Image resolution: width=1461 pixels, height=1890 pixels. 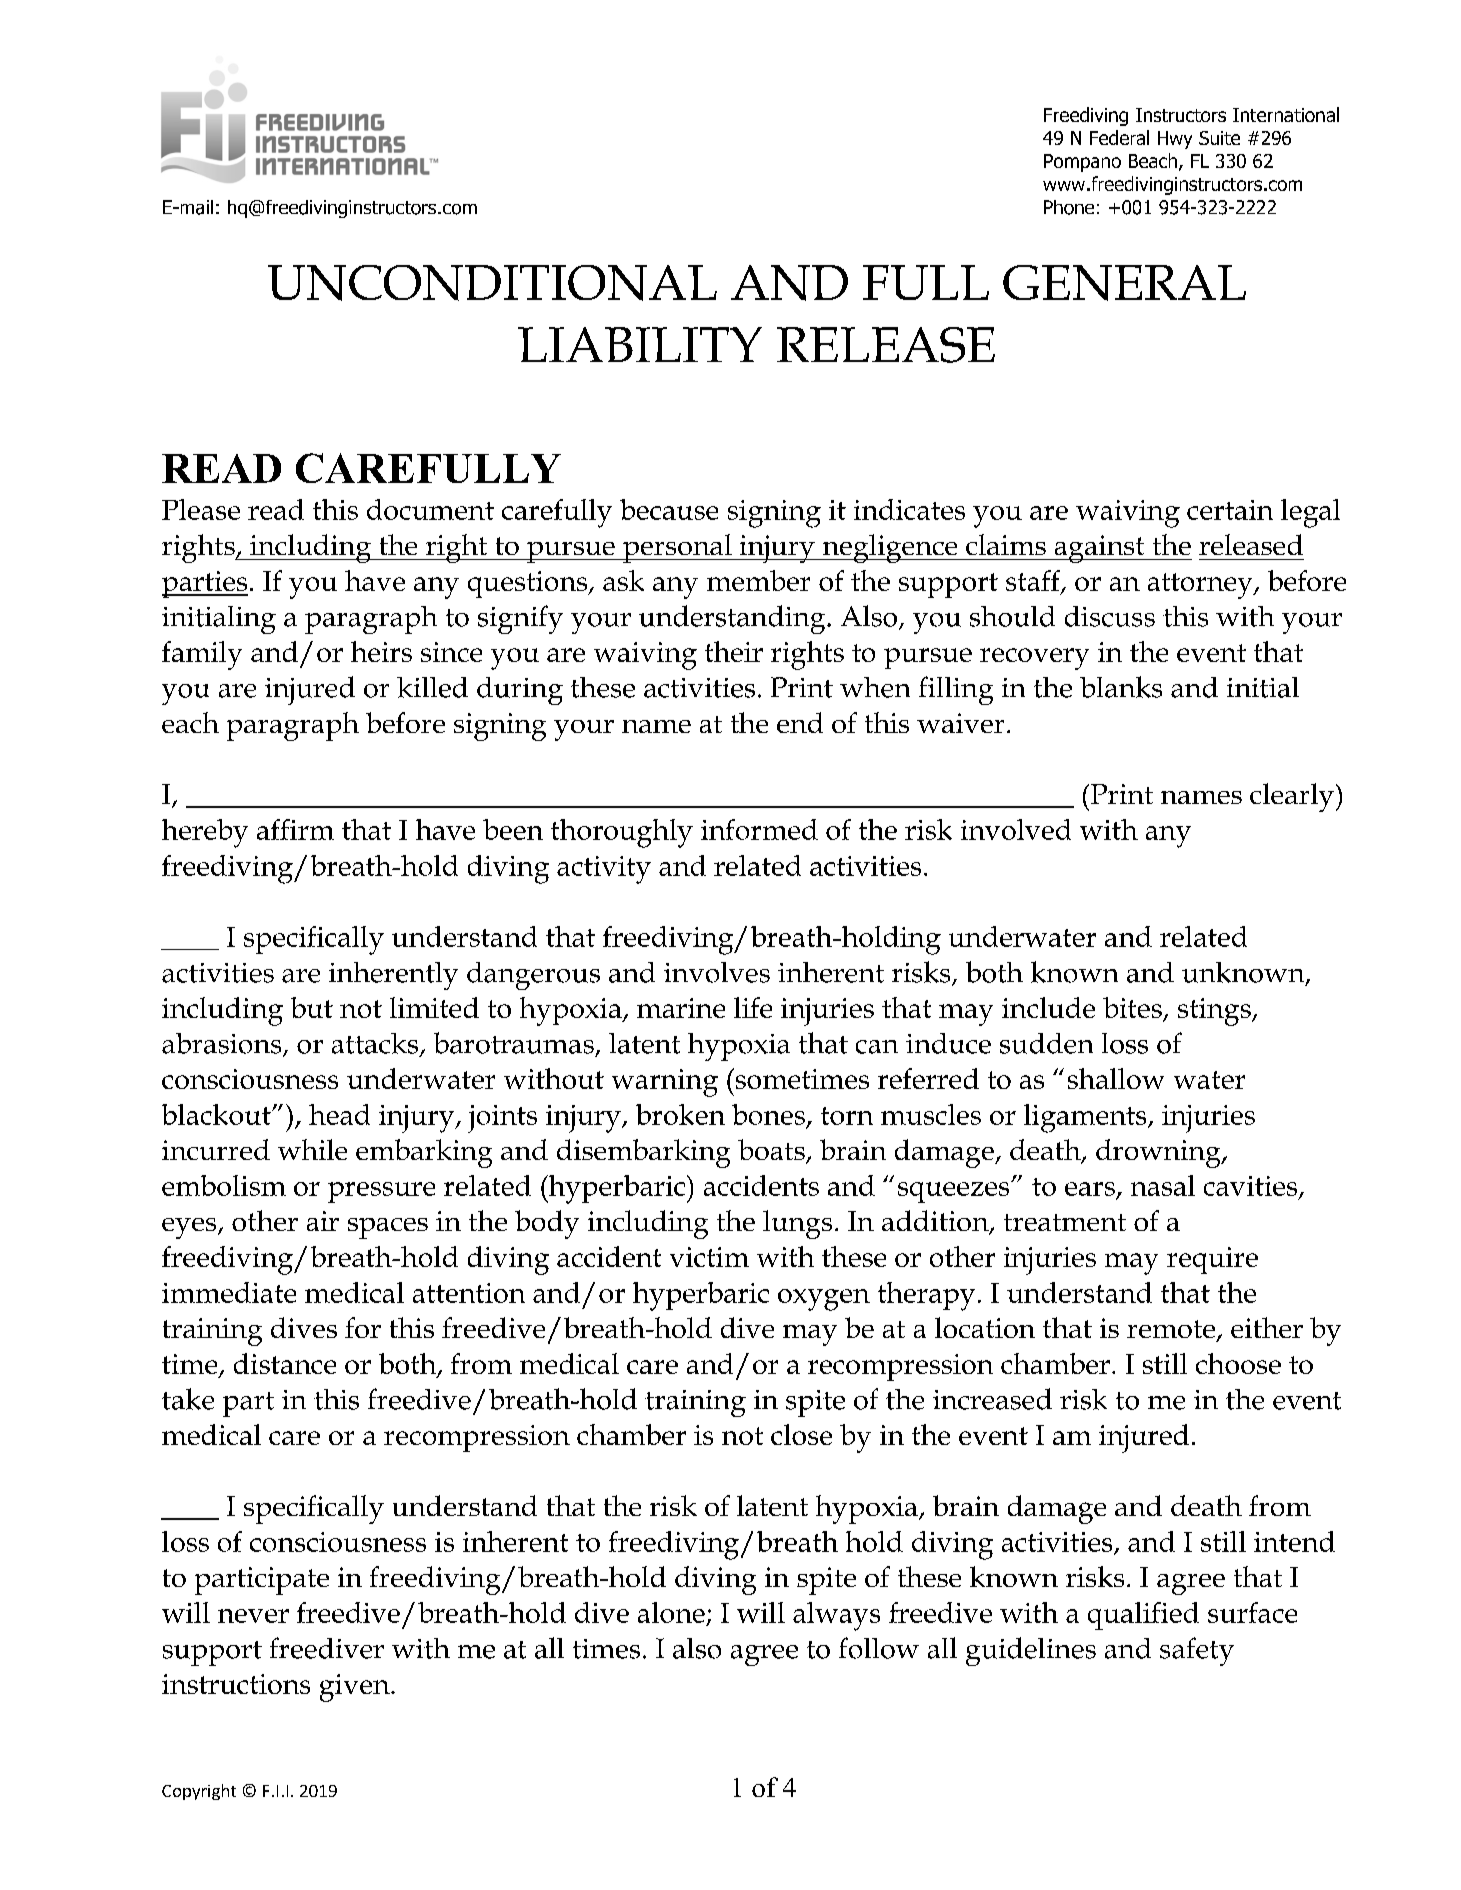 What do you see at coordinates (492, 283) in the document?
I see `UNCONDITIONAL` at bounding box center [492, 283].
